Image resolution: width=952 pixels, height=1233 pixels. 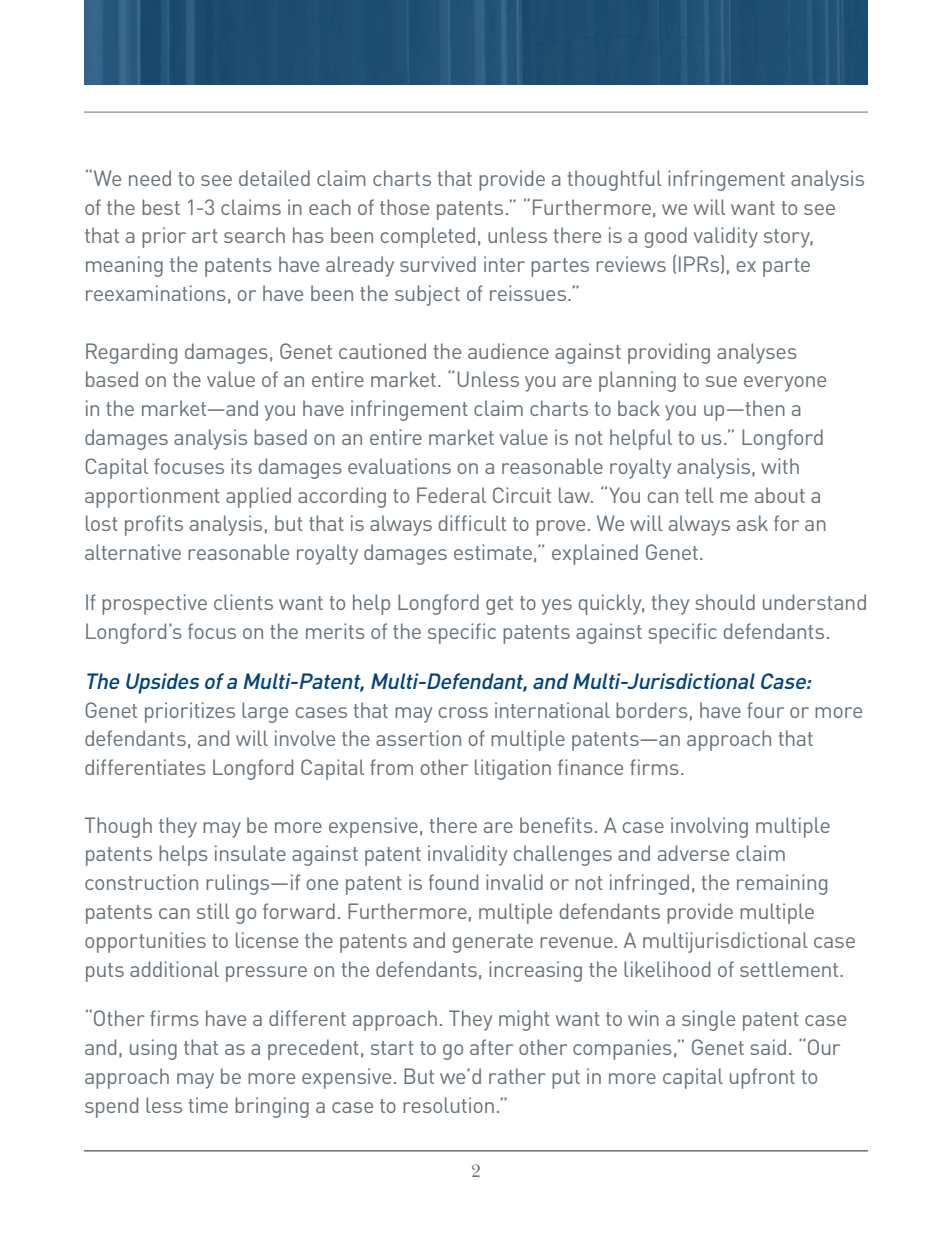 I want to click on involving, so click(x=709, y=827).
